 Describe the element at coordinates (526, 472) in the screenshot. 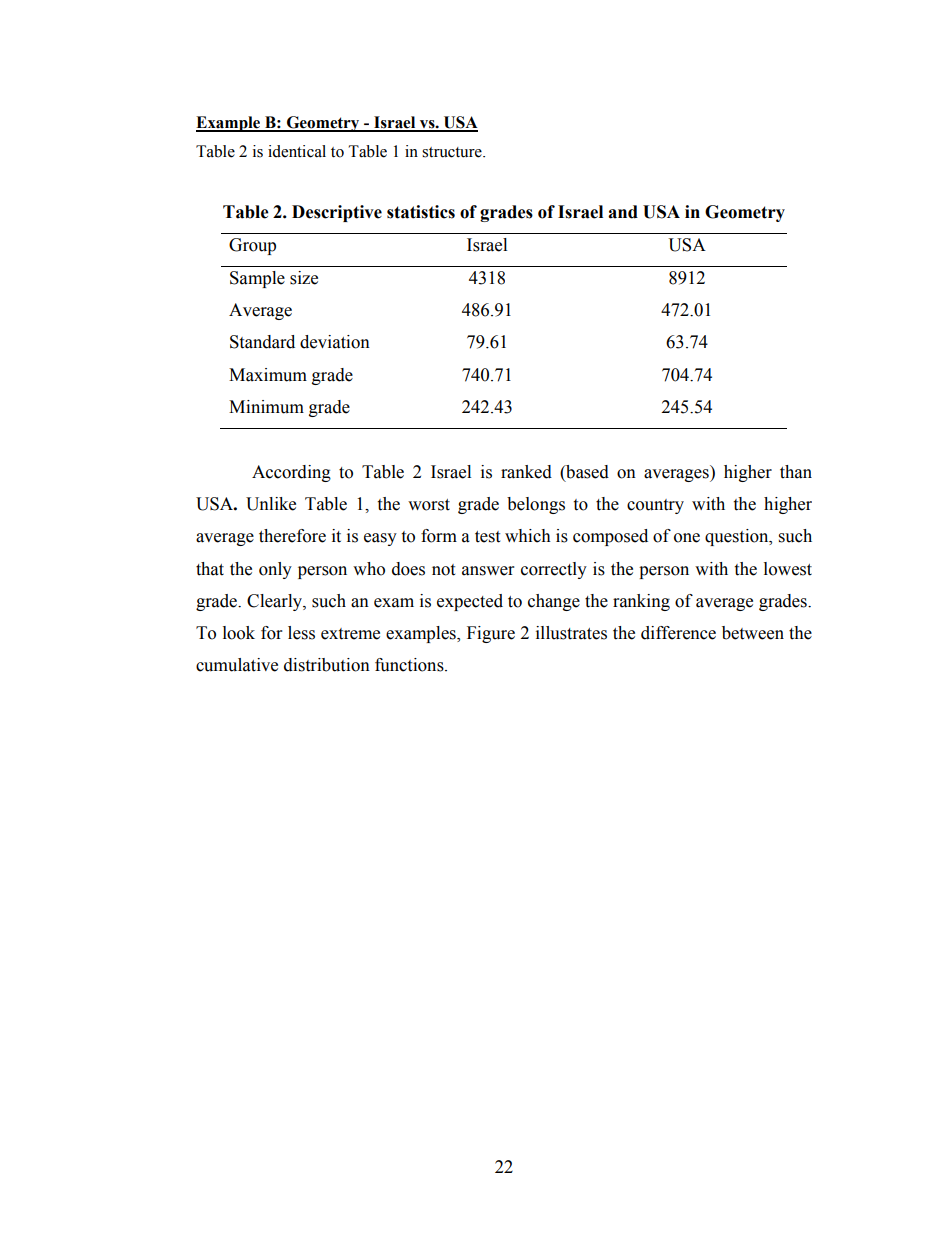

I see `ranked` at that location.
